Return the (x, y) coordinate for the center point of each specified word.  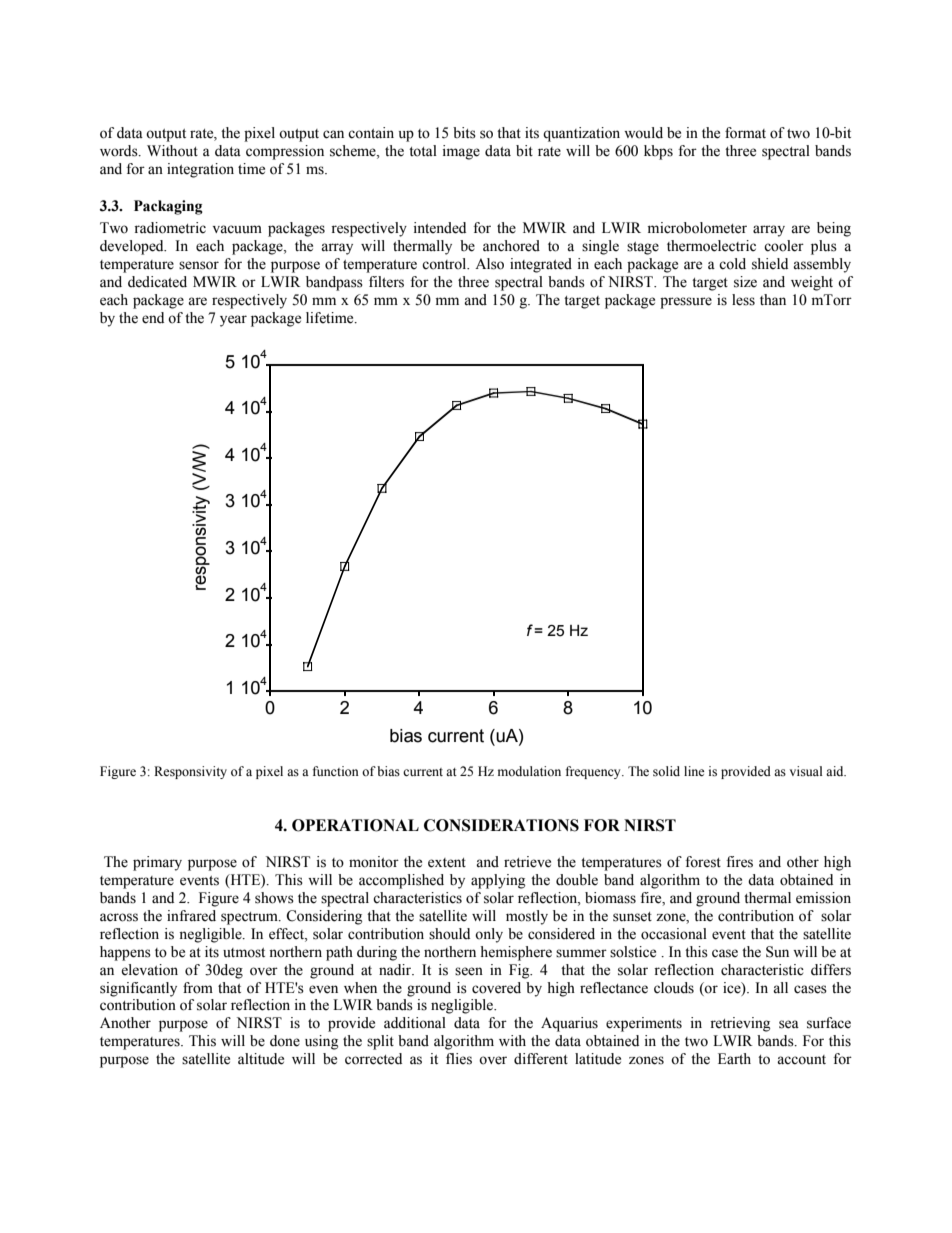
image (461, 152)
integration (200, 170)
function (336, 771)
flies (459, 1059)
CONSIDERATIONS (501, 825)
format (745, 133)
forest (703, 862)
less (743, 300)
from (198, 988)
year (233, 321)
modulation (529, 771)
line (694, 771)
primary (157, 863)
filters (386, 282)
